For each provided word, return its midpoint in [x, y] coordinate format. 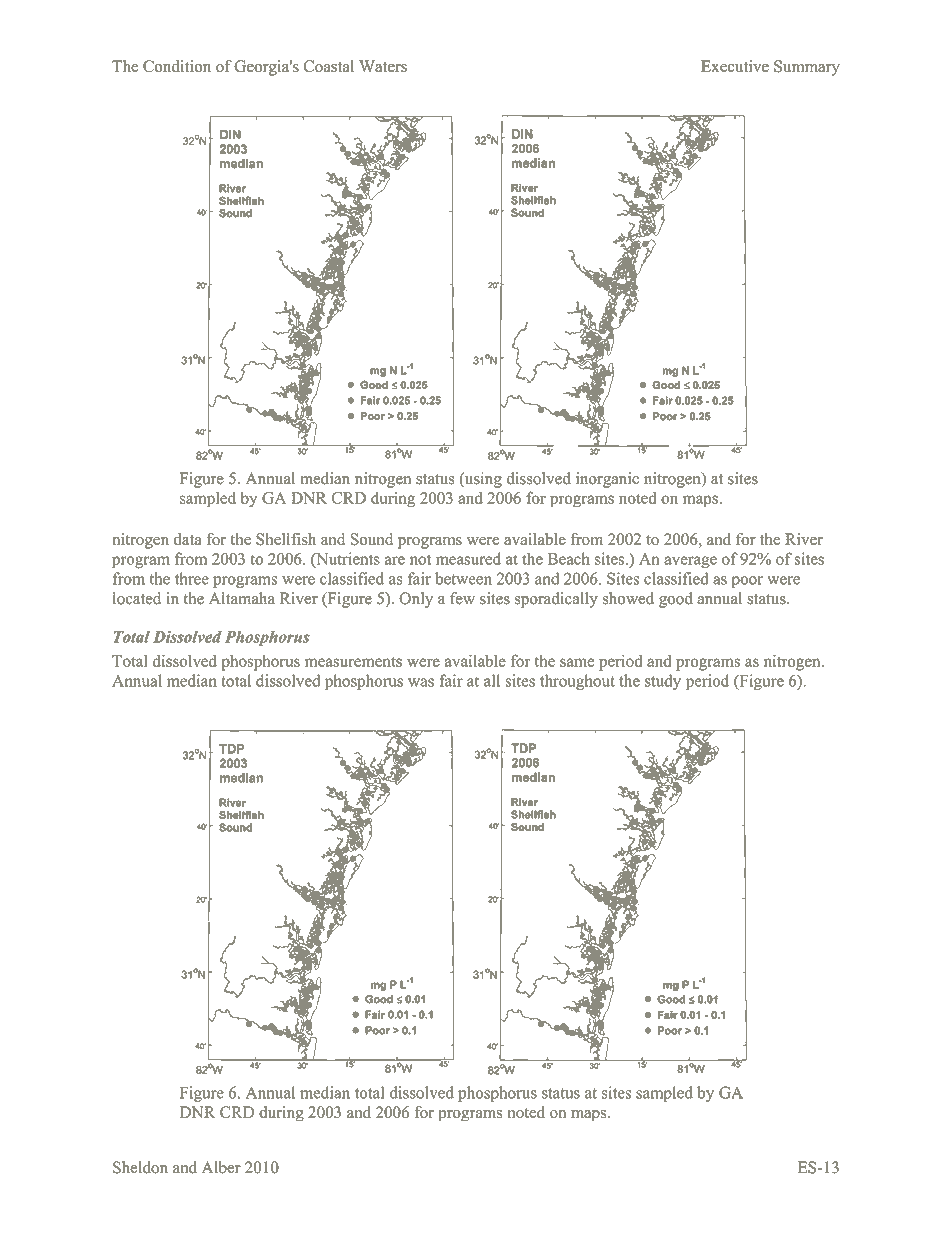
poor [747, 582]
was [421, 682]
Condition [177, 66]
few [462, 598]
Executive [735, 66]
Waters [383, 66]
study [663, 682]
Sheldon [140, 1167]
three [192, 578]
